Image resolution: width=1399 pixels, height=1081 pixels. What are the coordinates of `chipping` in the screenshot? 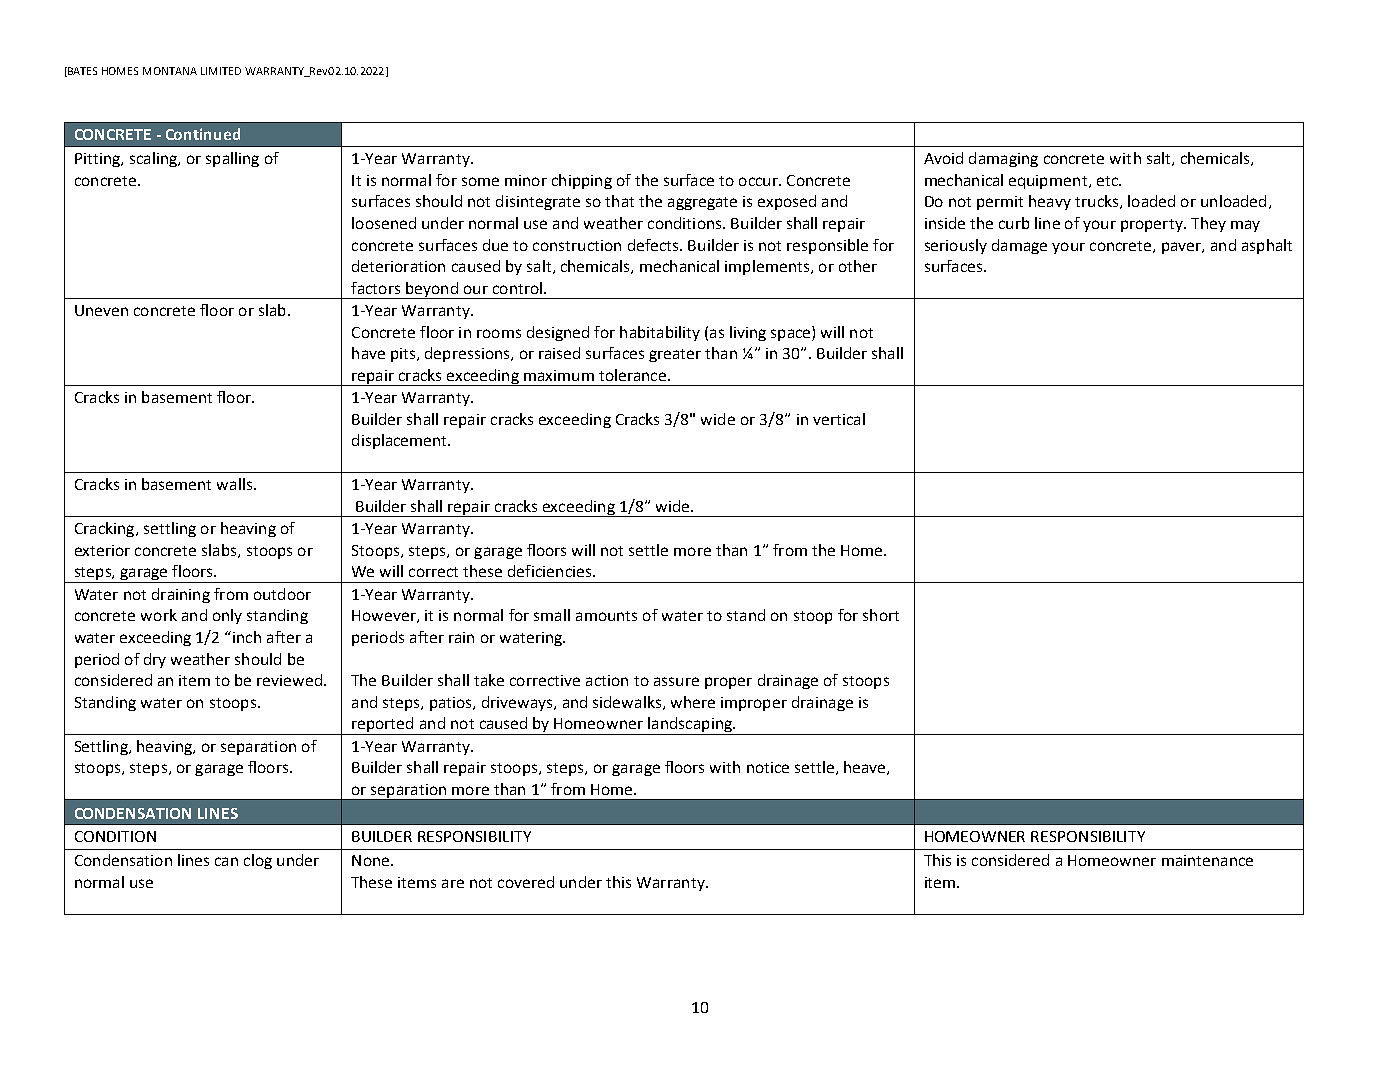 It's located at (582, 181).
